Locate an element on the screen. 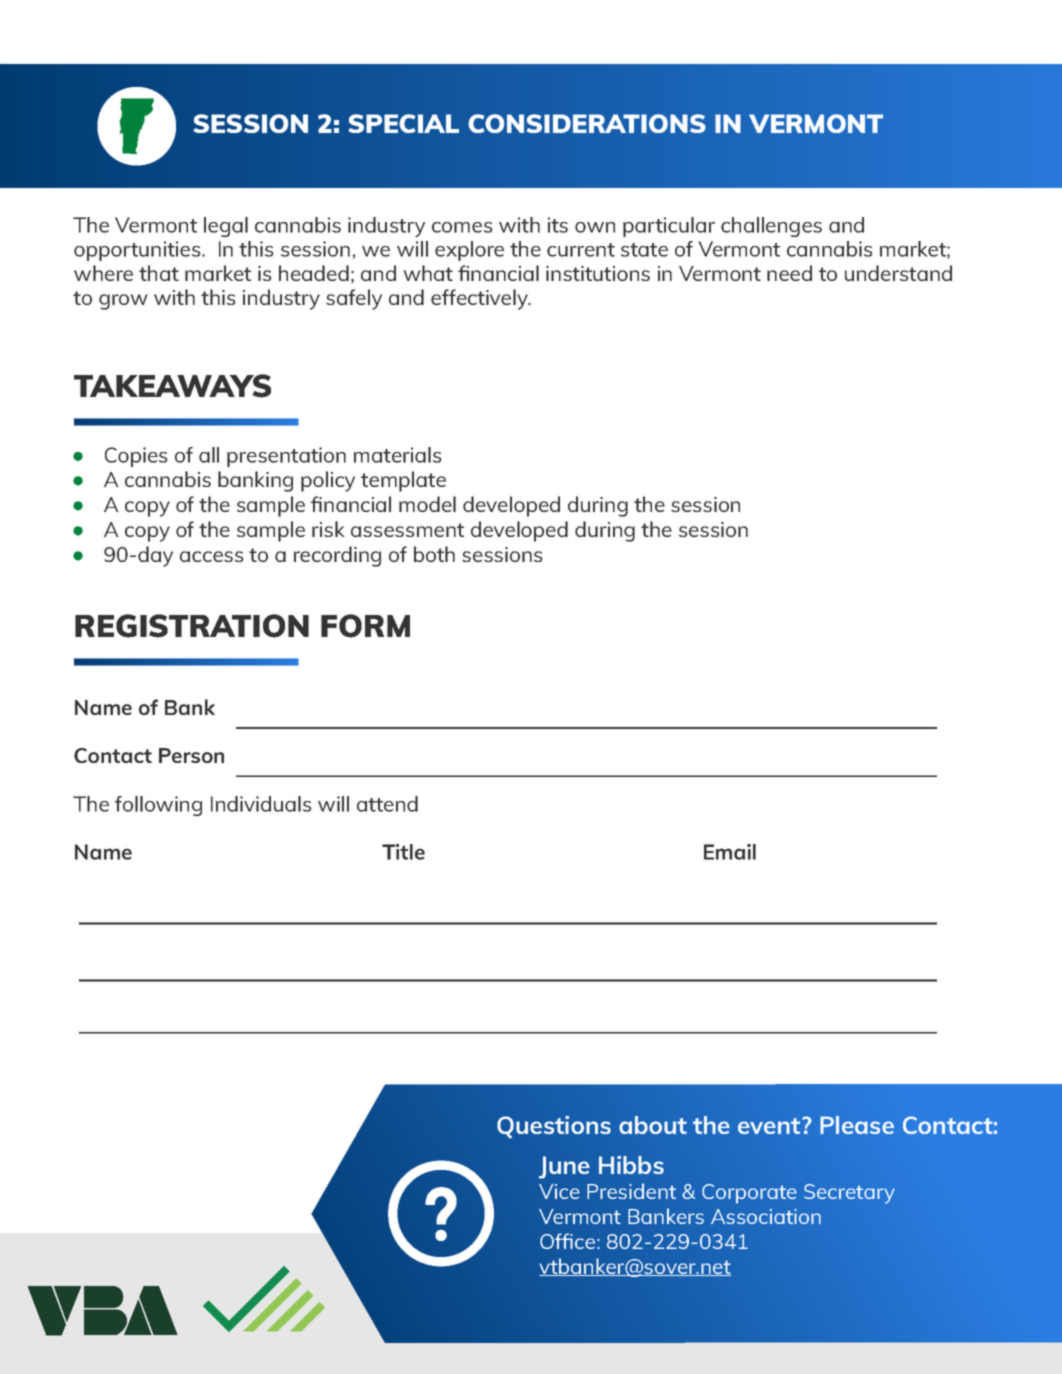  CONSIDERATIONS is located at coordinates (587, 123).
